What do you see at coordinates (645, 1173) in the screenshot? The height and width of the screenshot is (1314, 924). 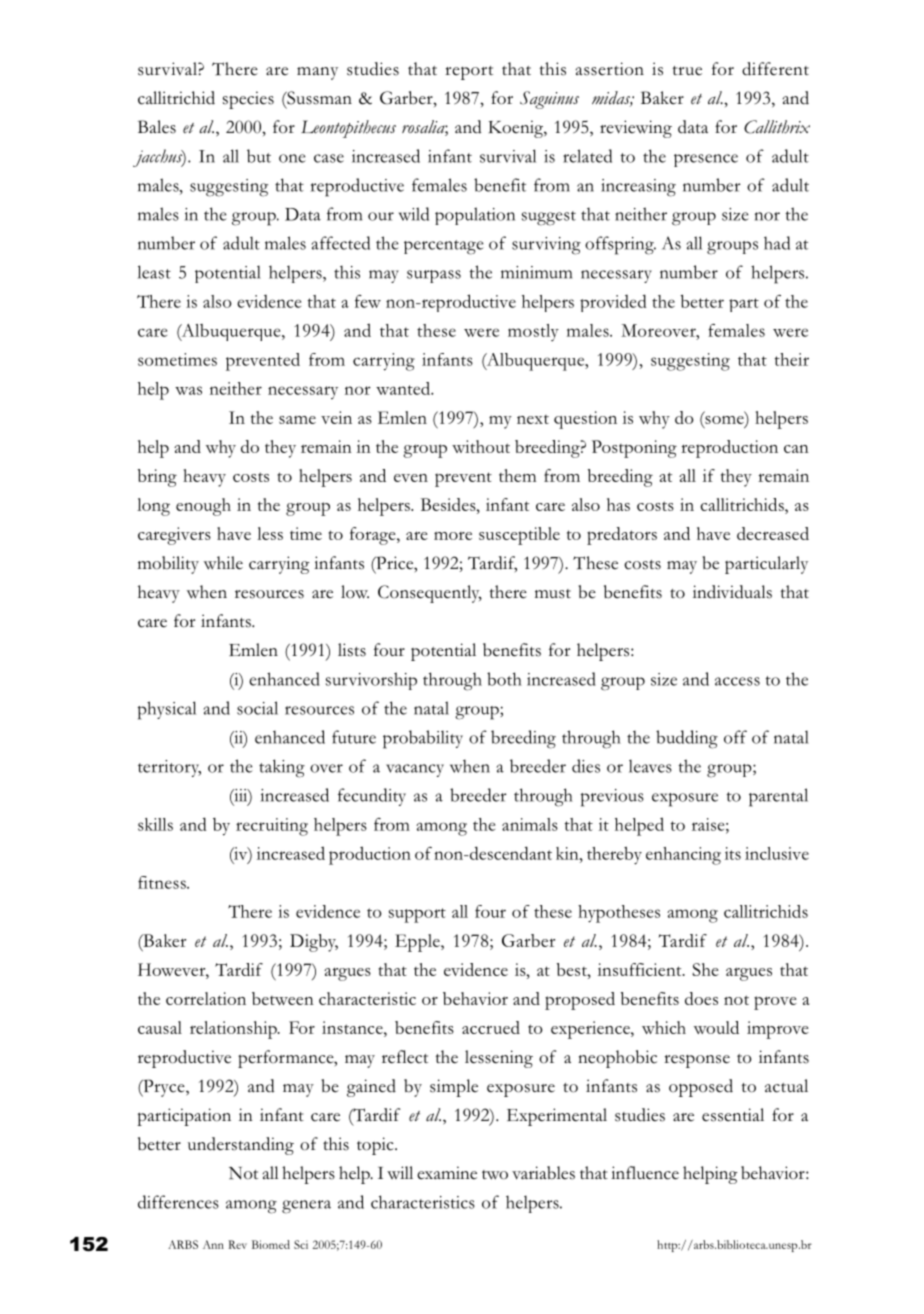 I see `influence` at bounding box center [645, 1173].
